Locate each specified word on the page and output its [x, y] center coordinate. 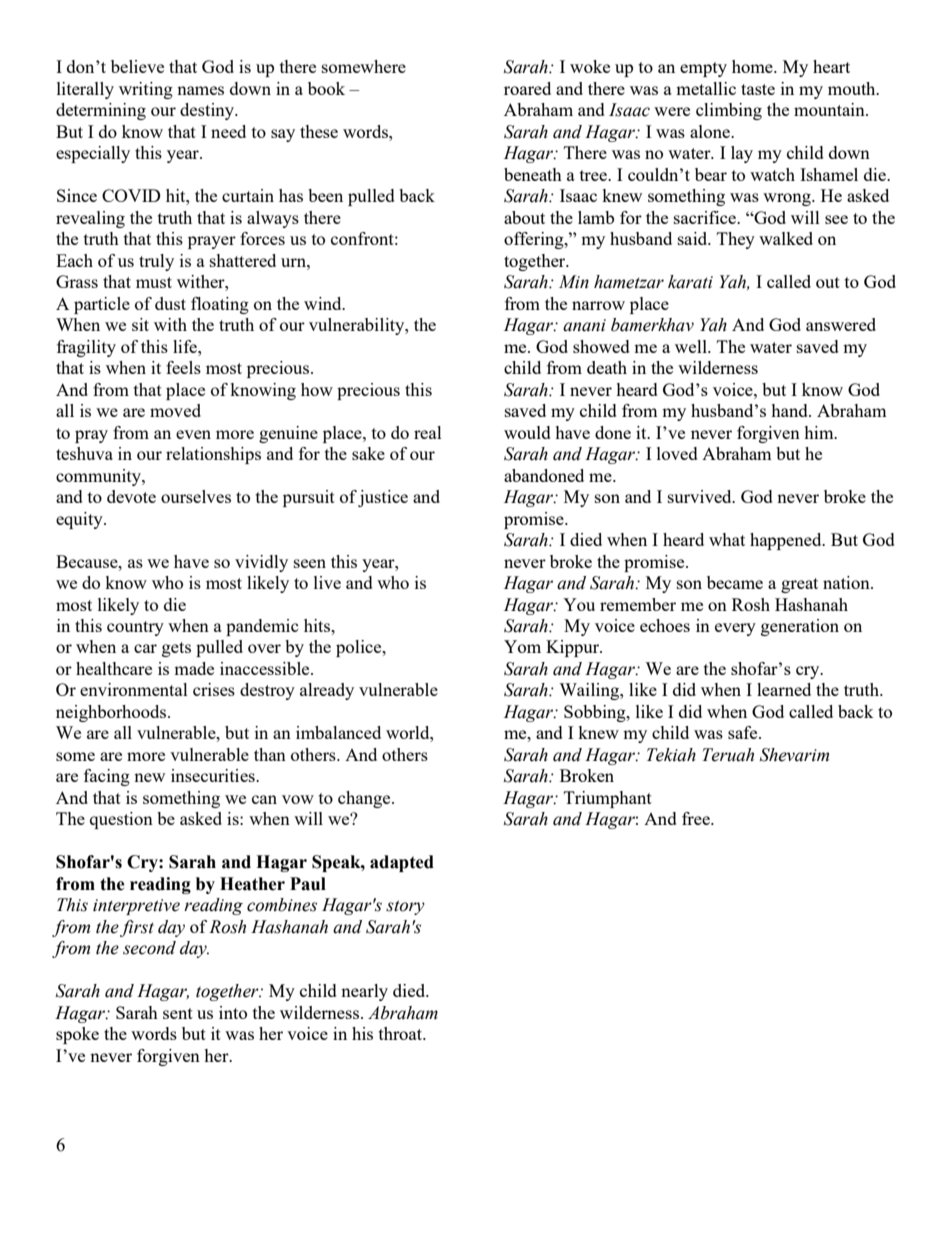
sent [178, 1013]
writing [146, 90]
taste [758, 89]
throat [402, 1033]
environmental [134, 689]
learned [784, 689]
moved [175, 410]
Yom [522, 646]
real [428, 432]
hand [790, 410]
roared [527, 88]
